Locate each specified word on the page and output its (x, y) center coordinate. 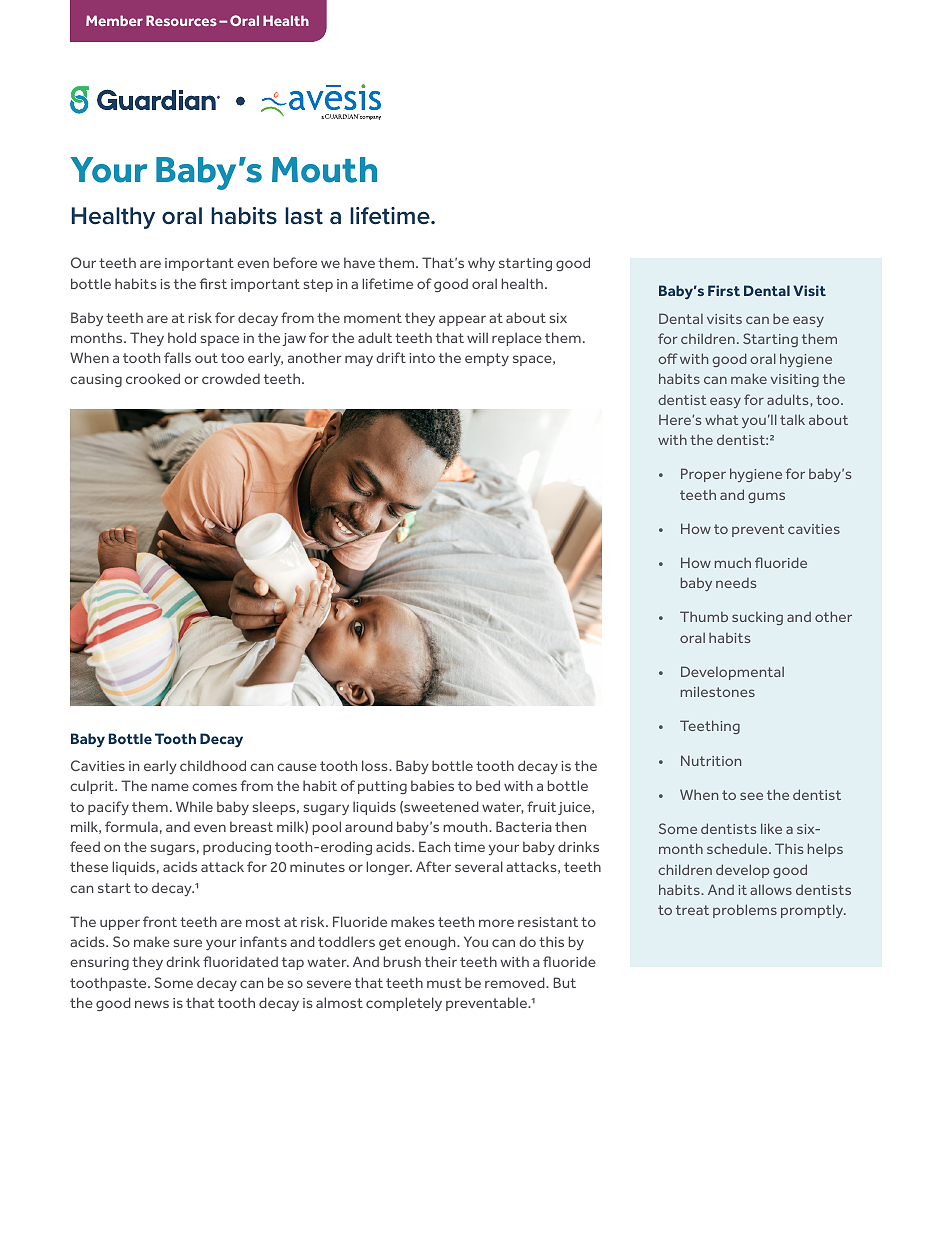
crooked (153, 378)
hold (182, 337)
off (668, 358)
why (481, 264)
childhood (213, 765)
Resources (181, 20)
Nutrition (711, 760)
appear (462, 320)
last (304, 216)
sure (187, 943)
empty (487, 359)
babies (432, 785)
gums (766, 497)
